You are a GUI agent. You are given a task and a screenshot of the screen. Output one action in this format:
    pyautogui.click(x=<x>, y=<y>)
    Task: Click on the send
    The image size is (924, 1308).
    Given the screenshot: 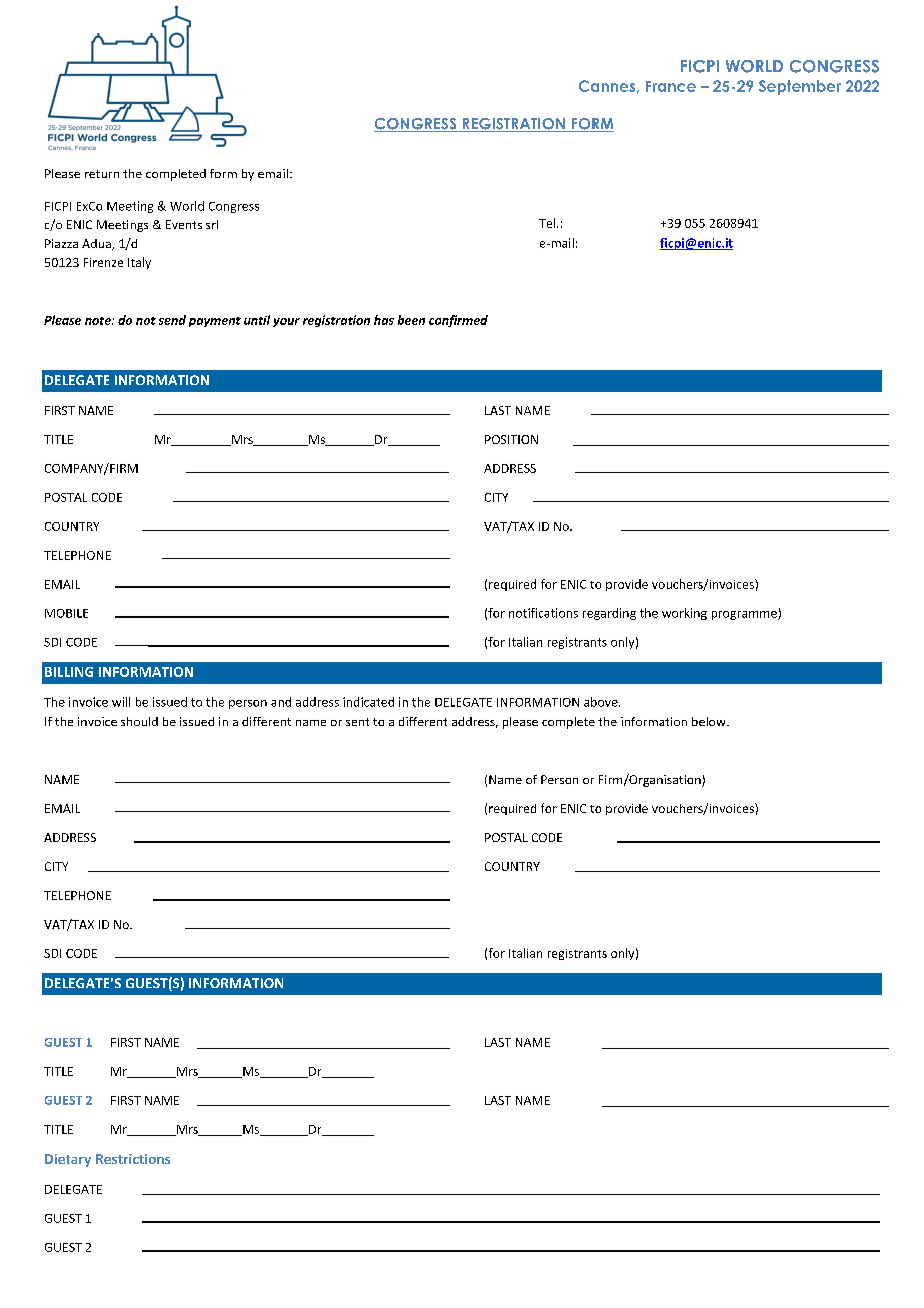 What is the action you would take?
    pyautogui.click(x=172, y=320)
